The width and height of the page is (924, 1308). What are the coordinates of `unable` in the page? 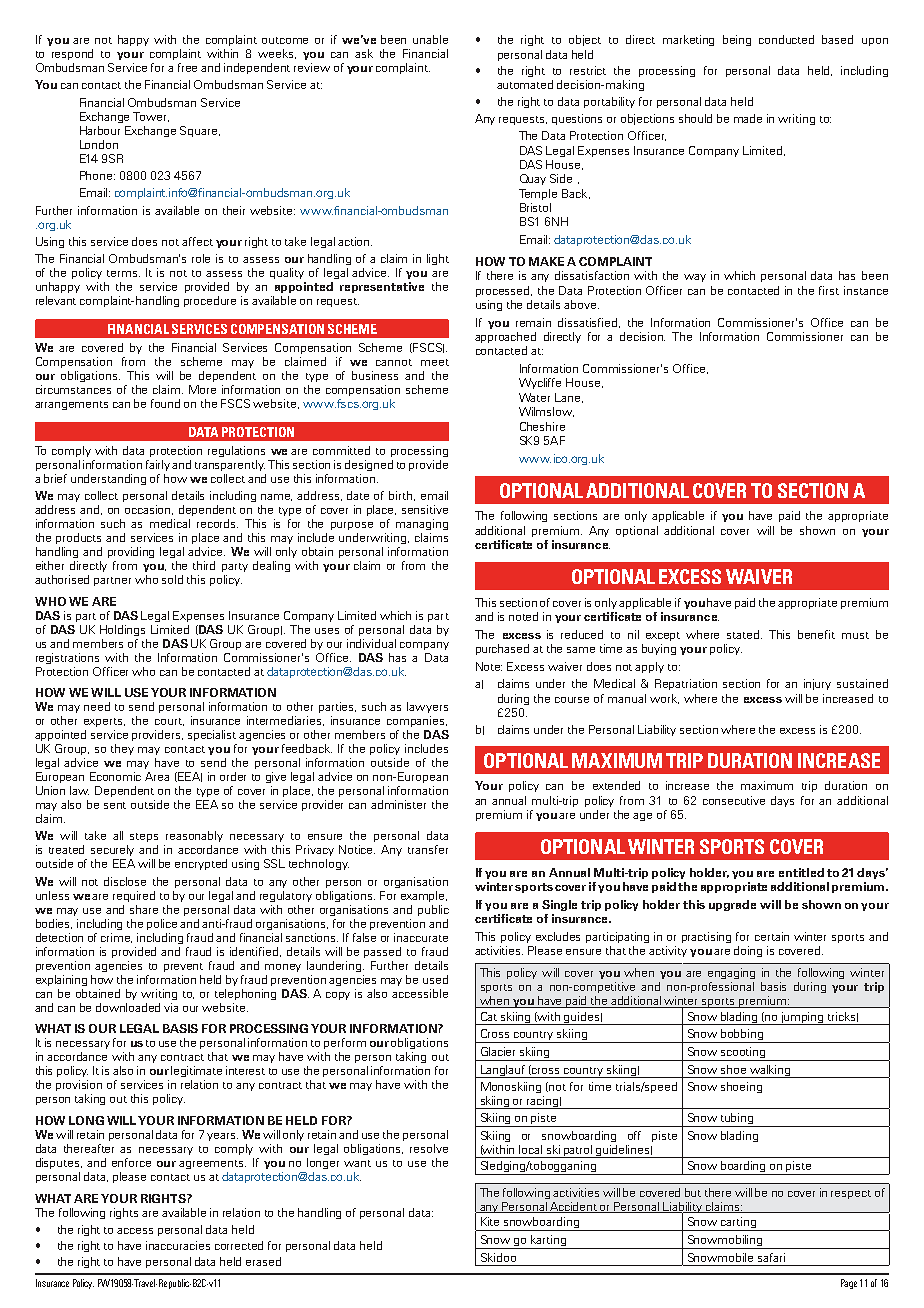 It's located at (430, 39).
